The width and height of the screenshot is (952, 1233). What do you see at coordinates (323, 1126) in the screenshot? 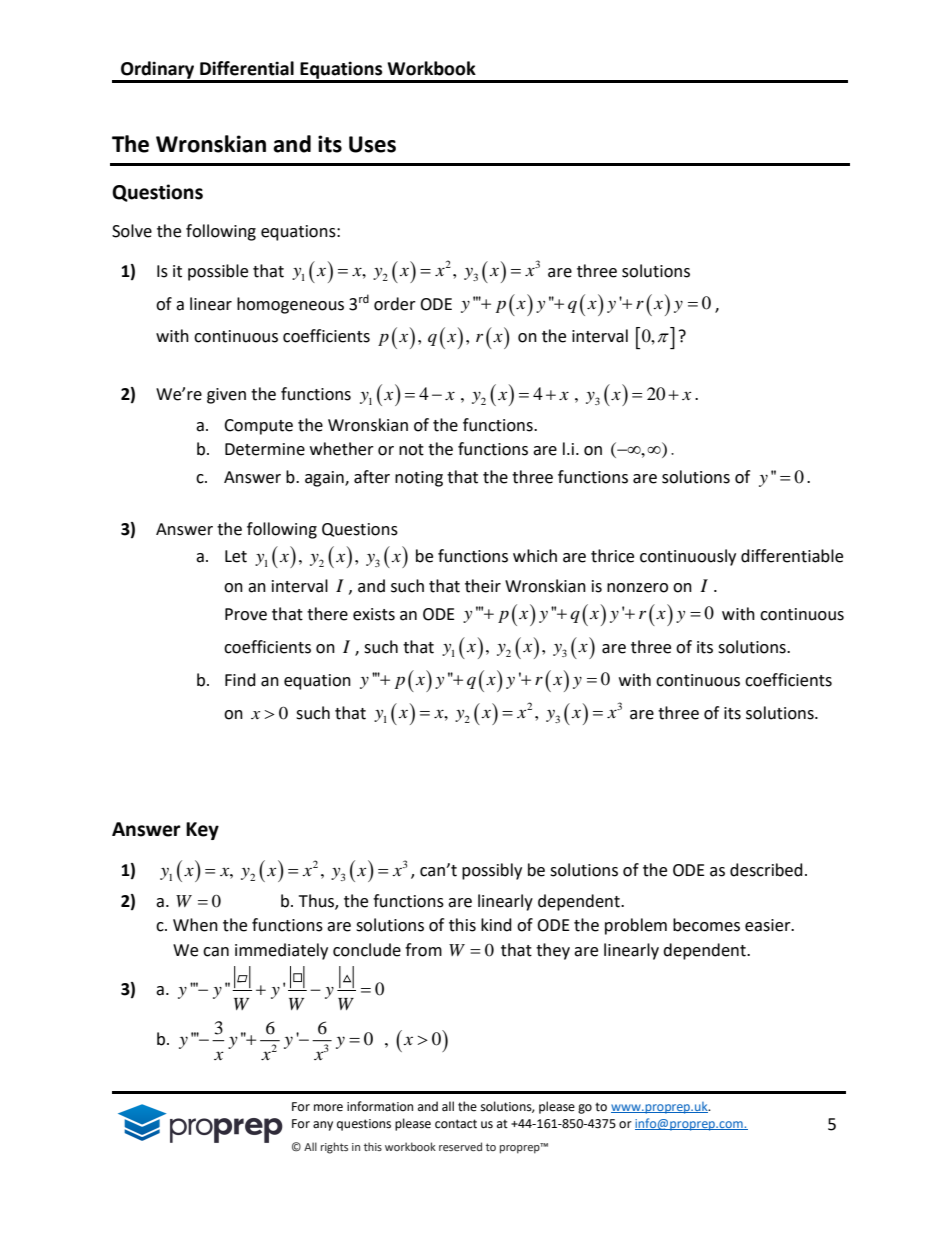
I see `any` at bounding box center [323, 1126].
